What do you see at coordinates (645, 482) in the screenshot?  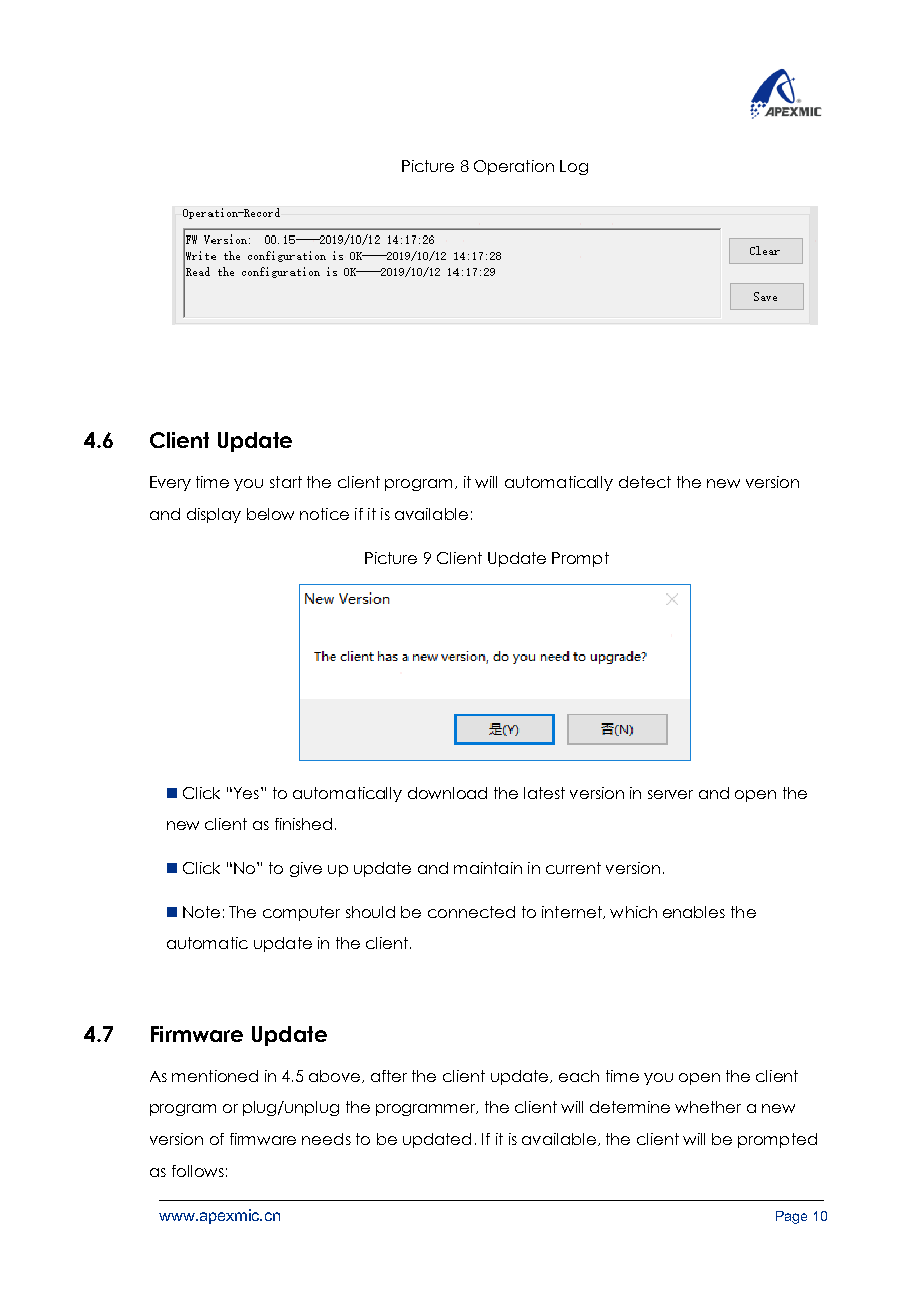 I see `detect` at bounding box center [645, 482].
